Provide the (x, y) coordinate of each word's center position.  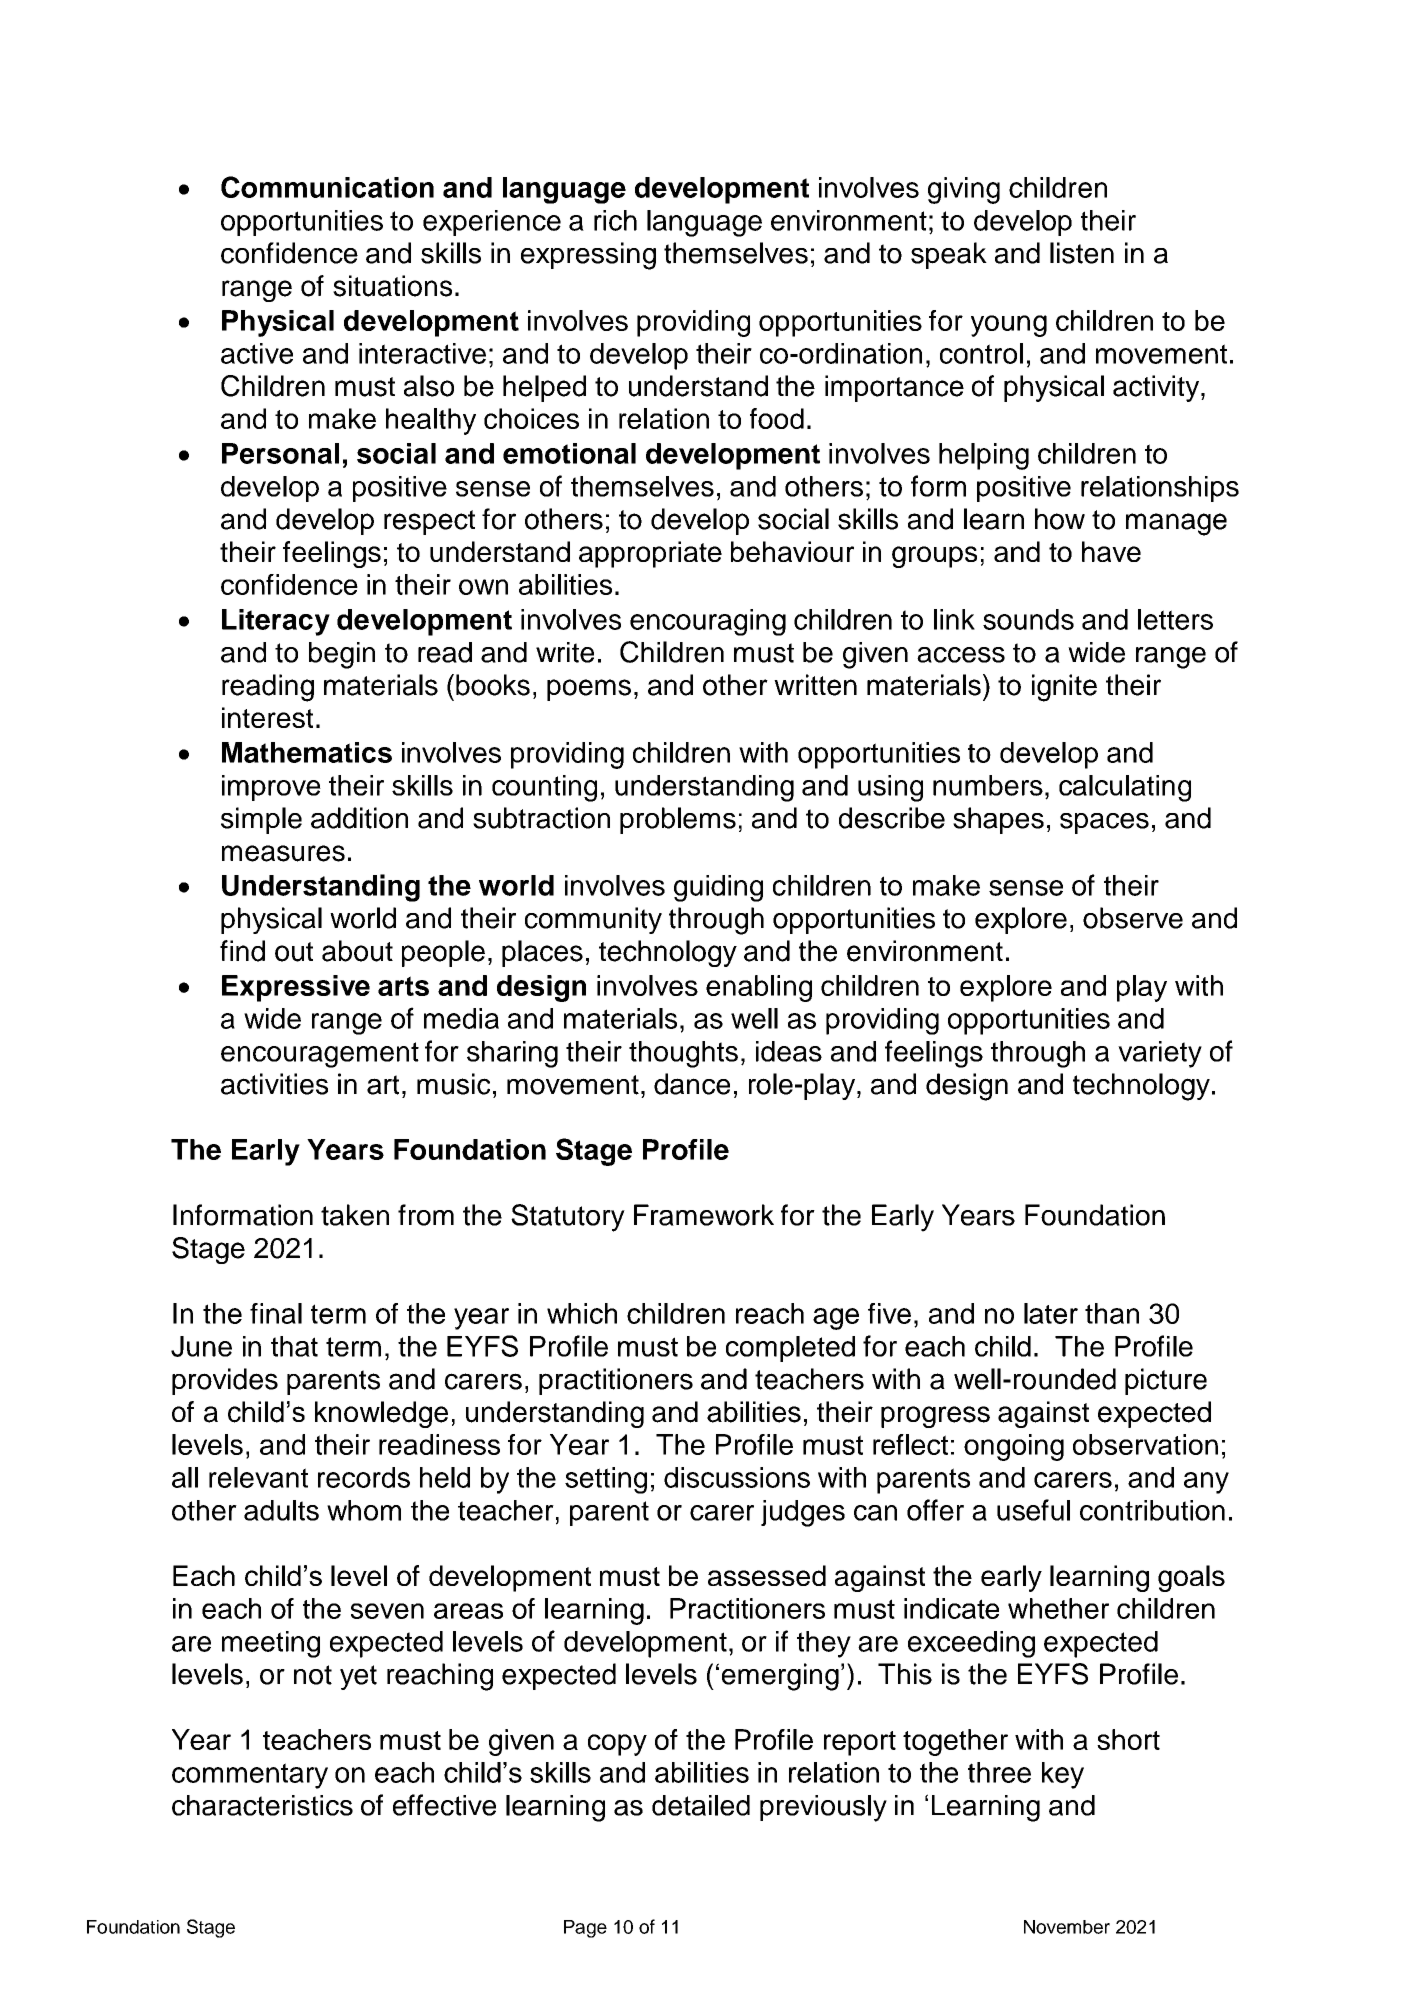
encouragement (320, 1055)
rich (615, 220)
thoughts (683, 1054)
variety (1160, 1054)
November (1067, 1927)
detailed (701, 1805)
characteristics (262, 1805)
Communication (327, 187)
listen (1082, 253)
